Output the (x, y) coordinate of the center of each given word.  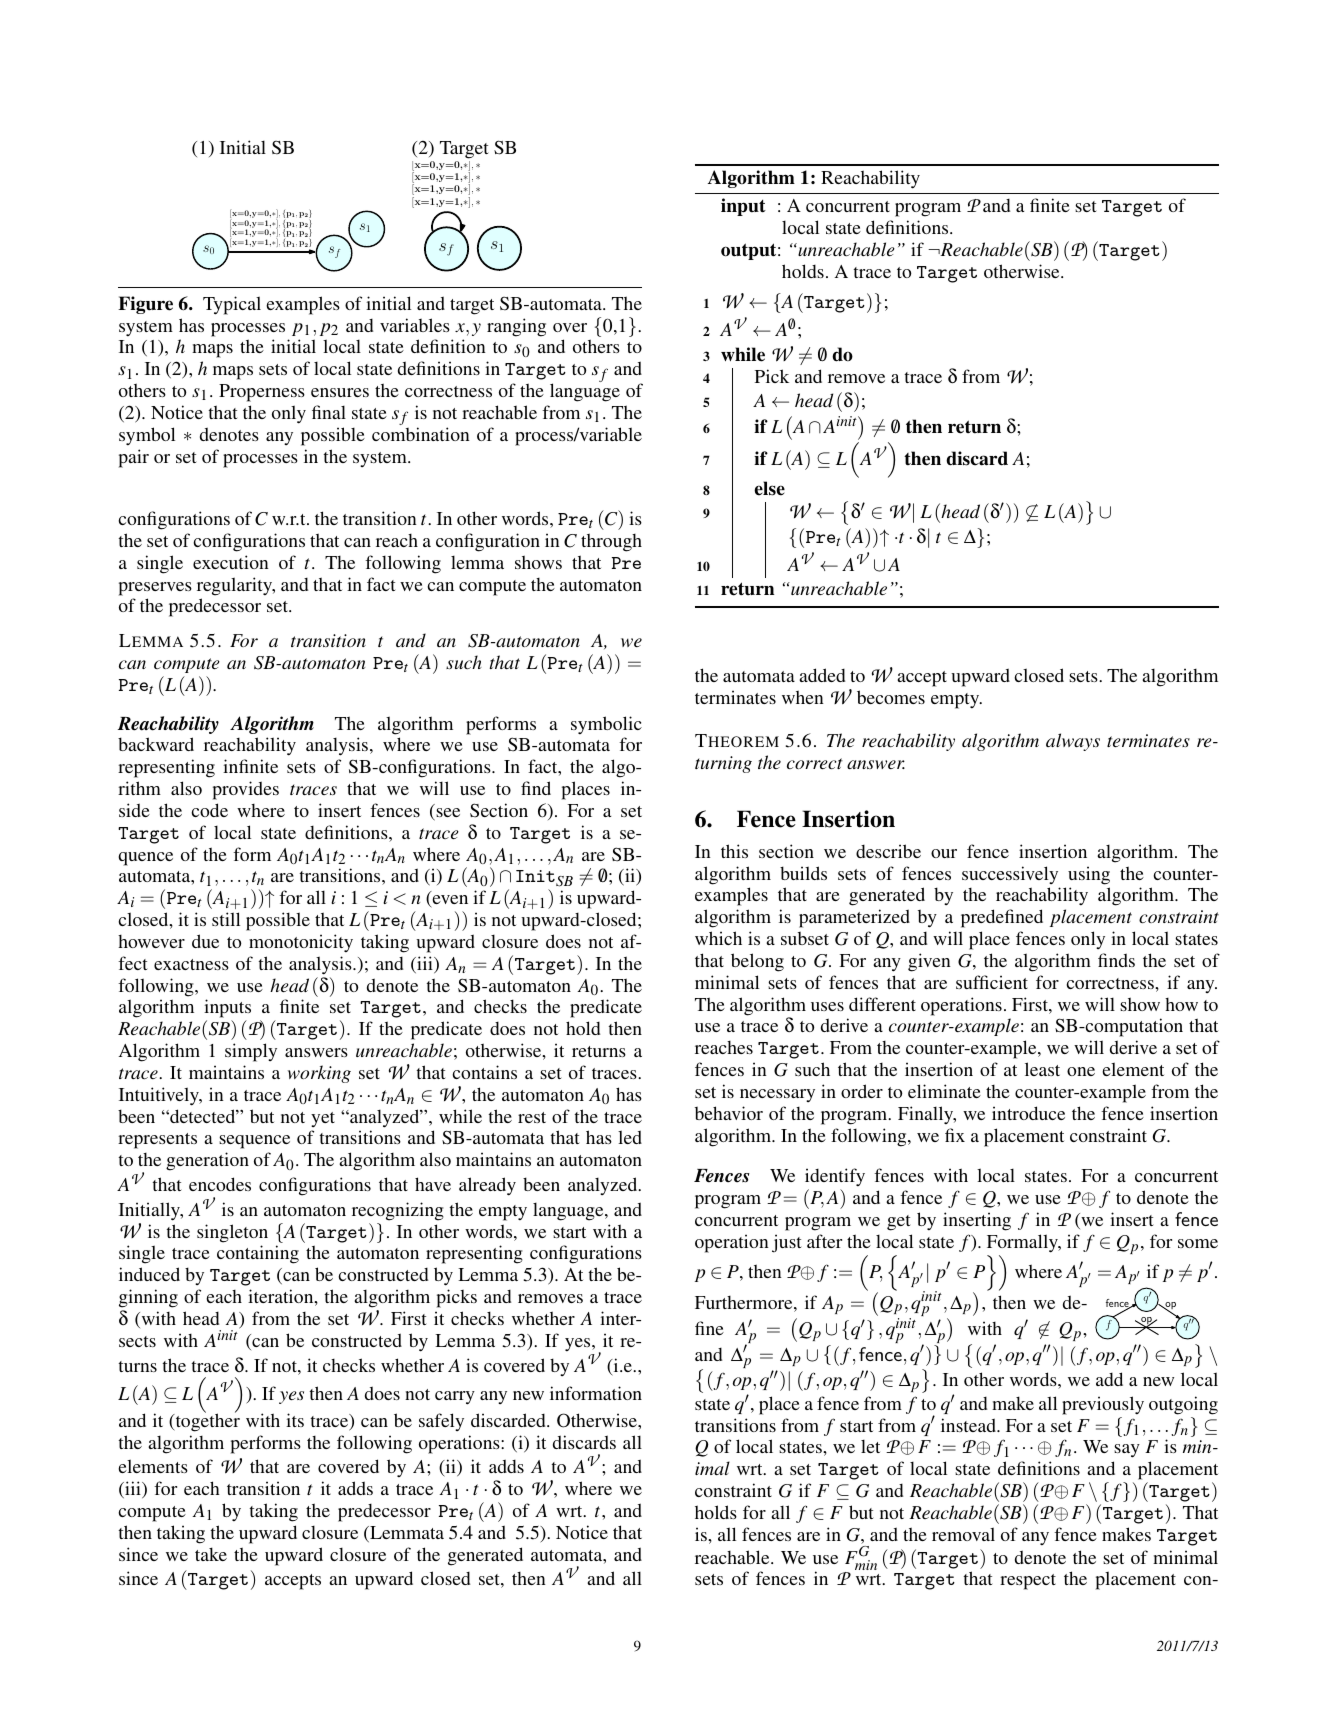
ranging (516, 327)
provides (246, 790)
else (769, 488)
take (211, 1554)
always (1073, 742)
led (630, 1137)
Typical (232, 305)
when (803, 697)
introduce (1028, 1113)
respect (1028, 1582)
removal (963, 1534)
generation (207, 1161)
